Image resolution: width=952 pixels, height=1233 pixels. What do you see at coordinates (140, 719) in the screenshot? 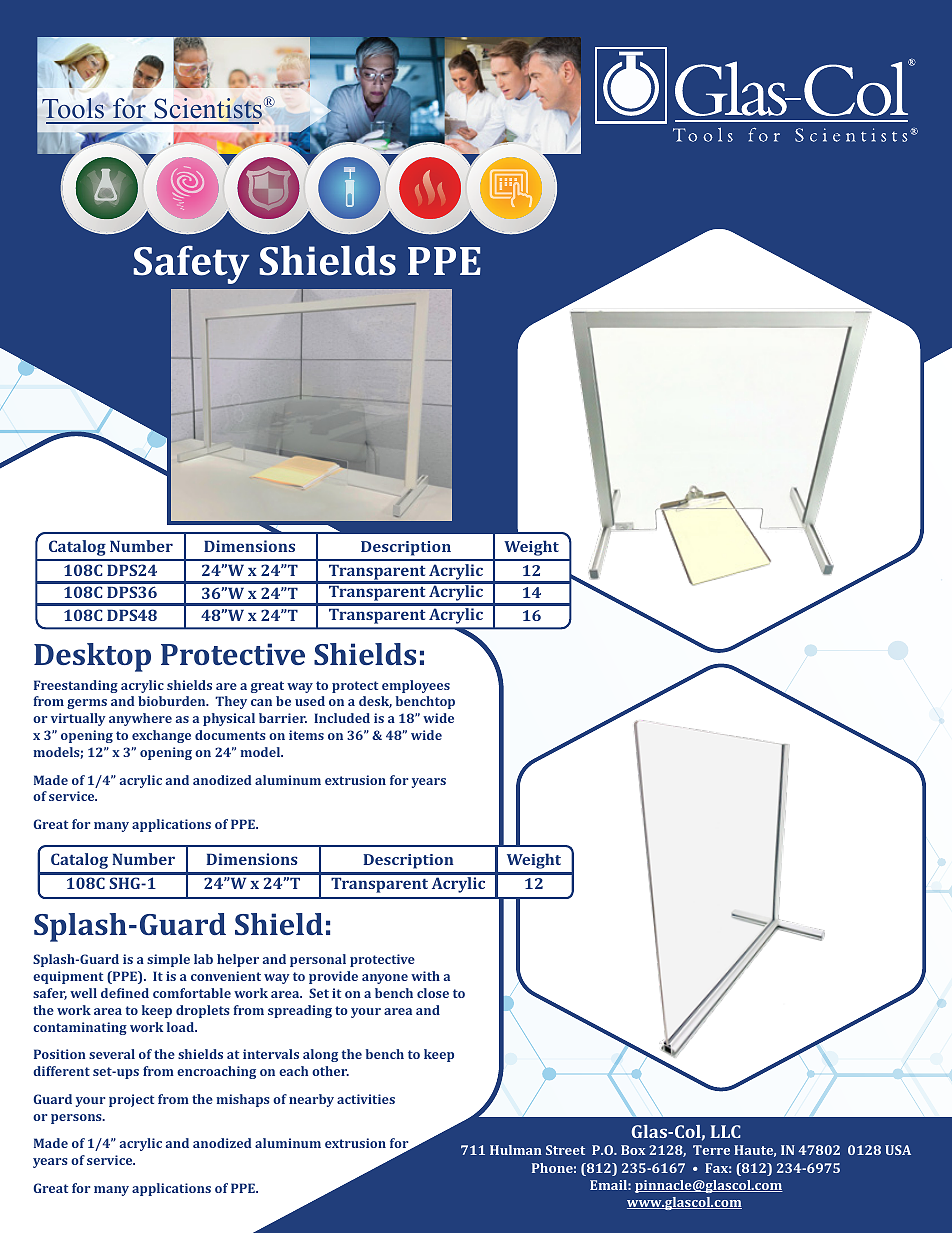
I see `anywhere` at bounding box center [140, 719].
